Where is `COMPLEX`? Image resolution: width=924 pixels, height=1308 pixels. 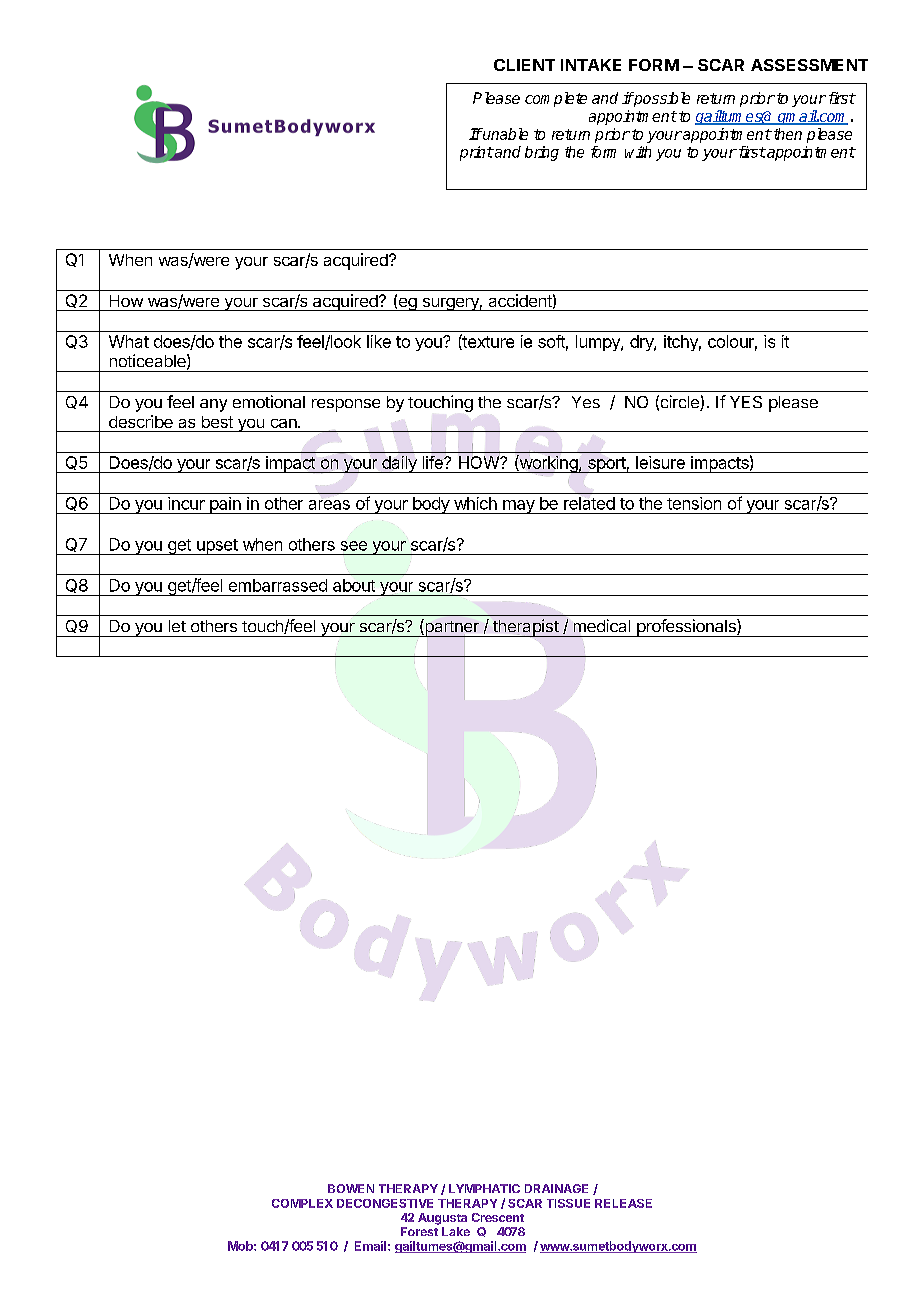 COMPLEX is located at coordinates (302, 1203).
